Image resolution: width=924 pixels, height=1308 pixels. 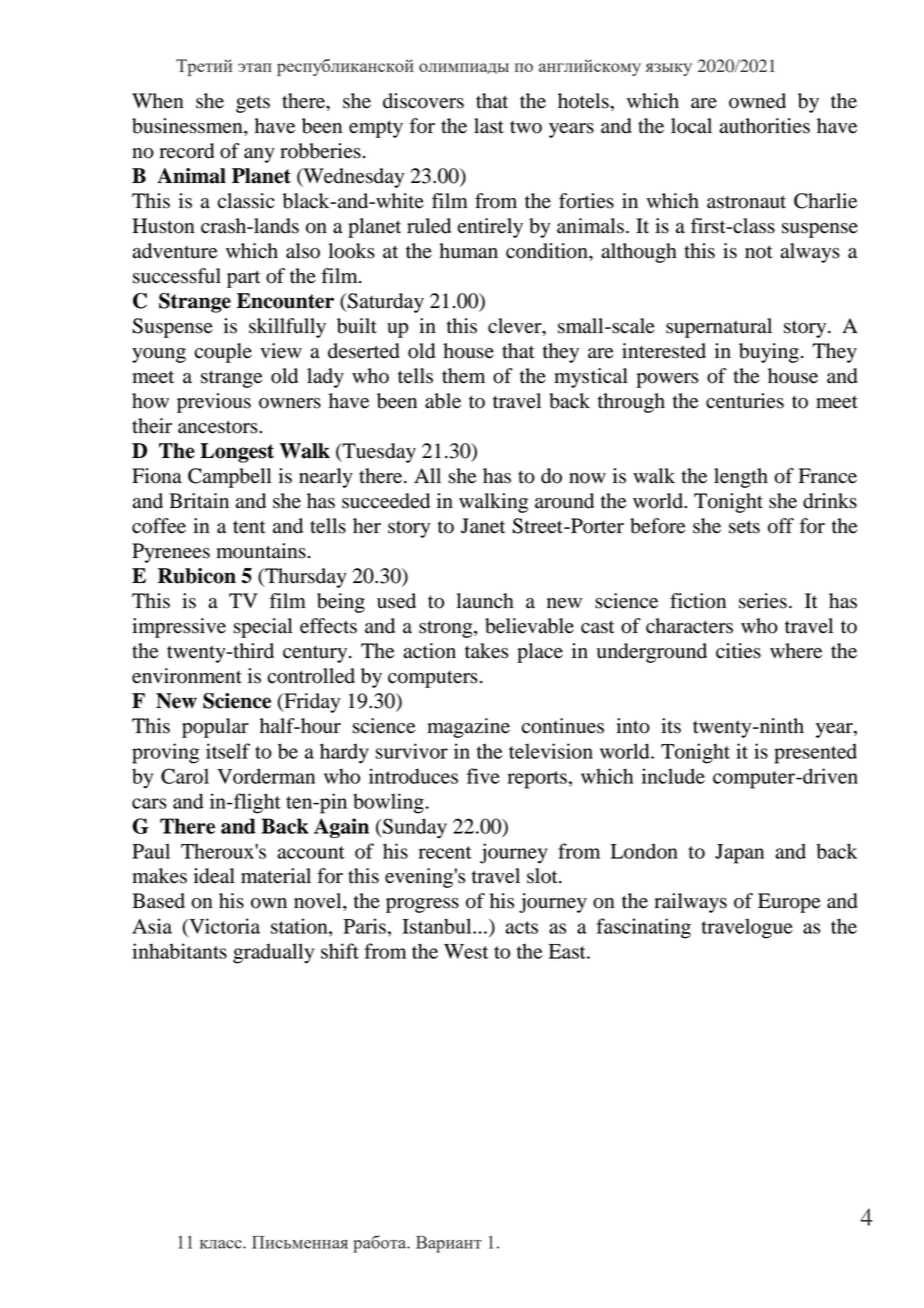 What do you see at coordinates (237, 453) in the image?
I see `Longest` at bounding box center [237, 453].
